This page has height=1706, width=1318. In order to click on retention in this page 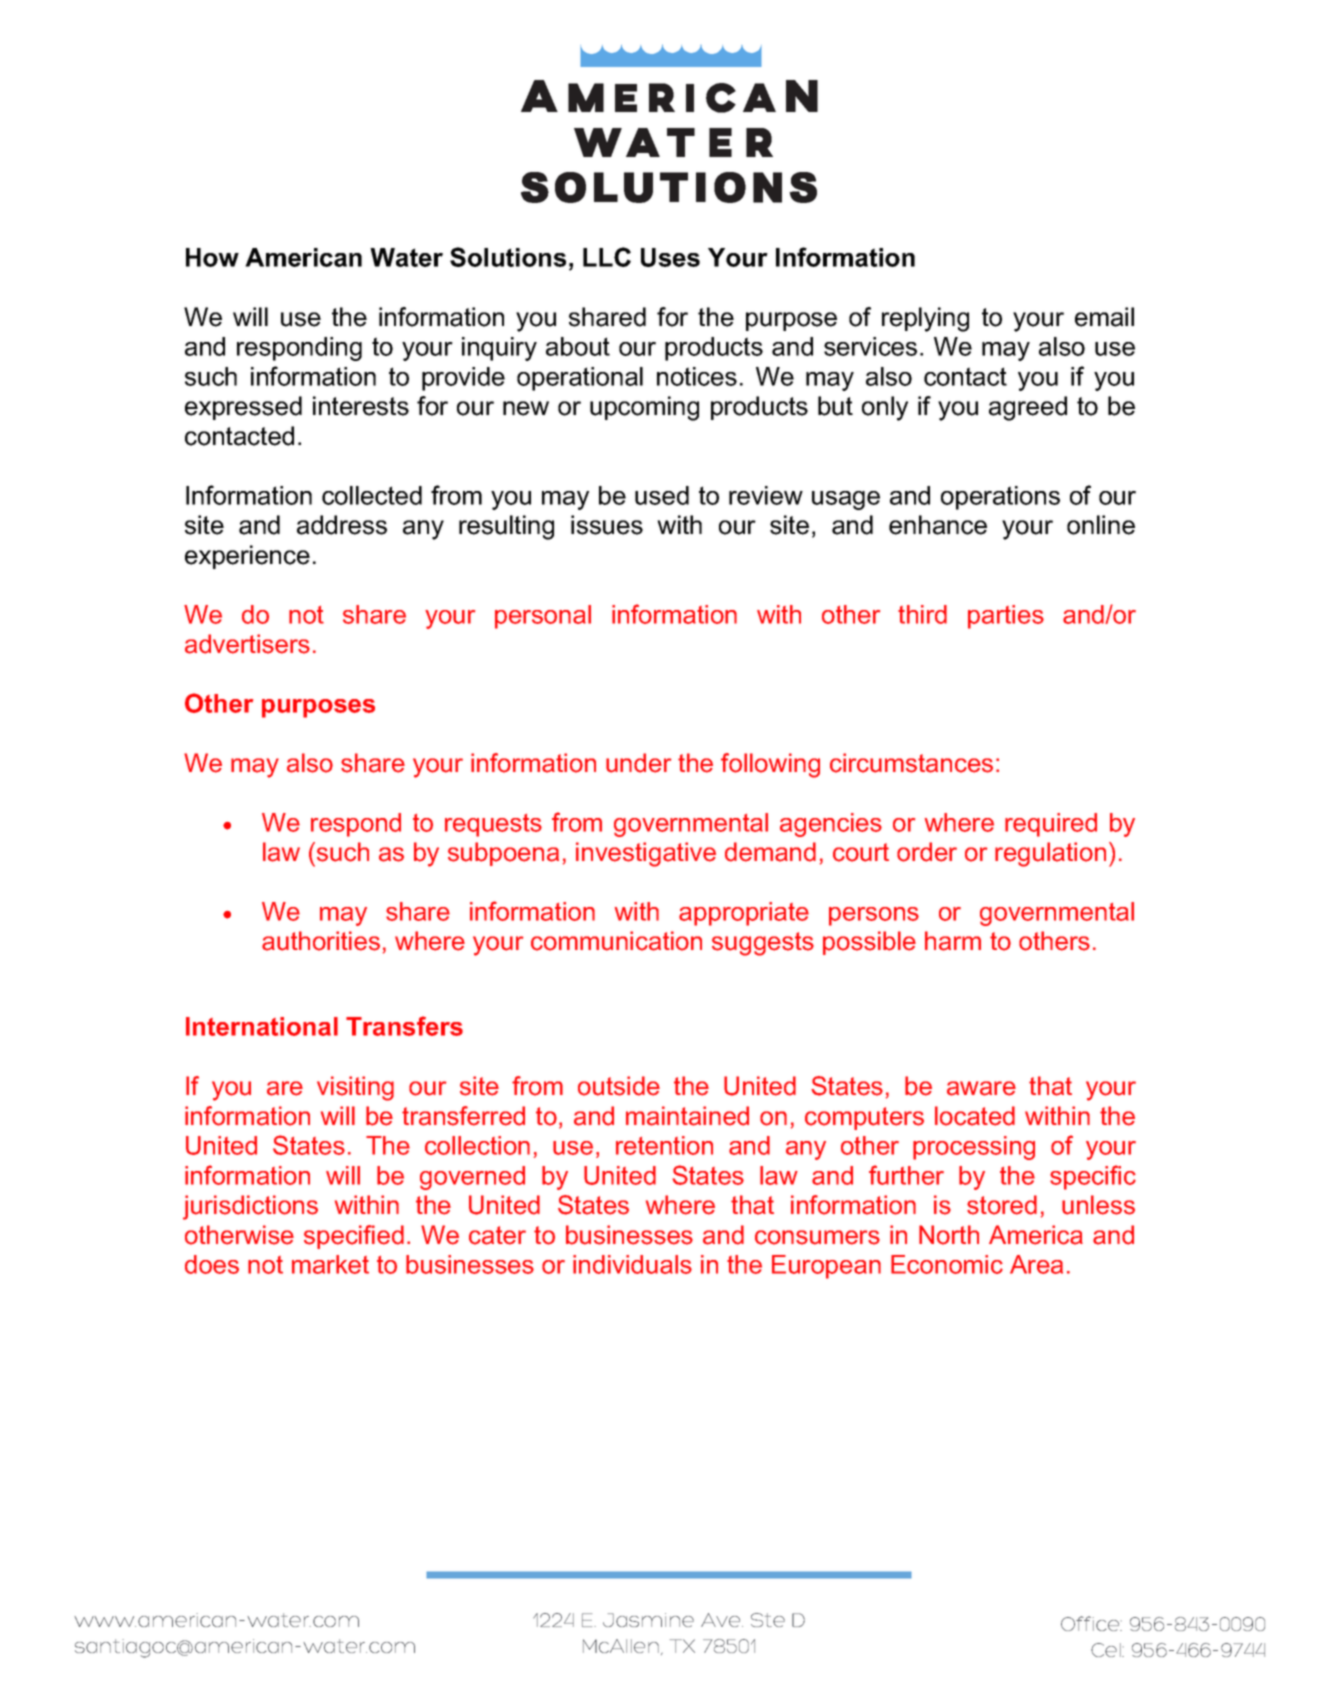, I will do `click(664, 1145)`.
